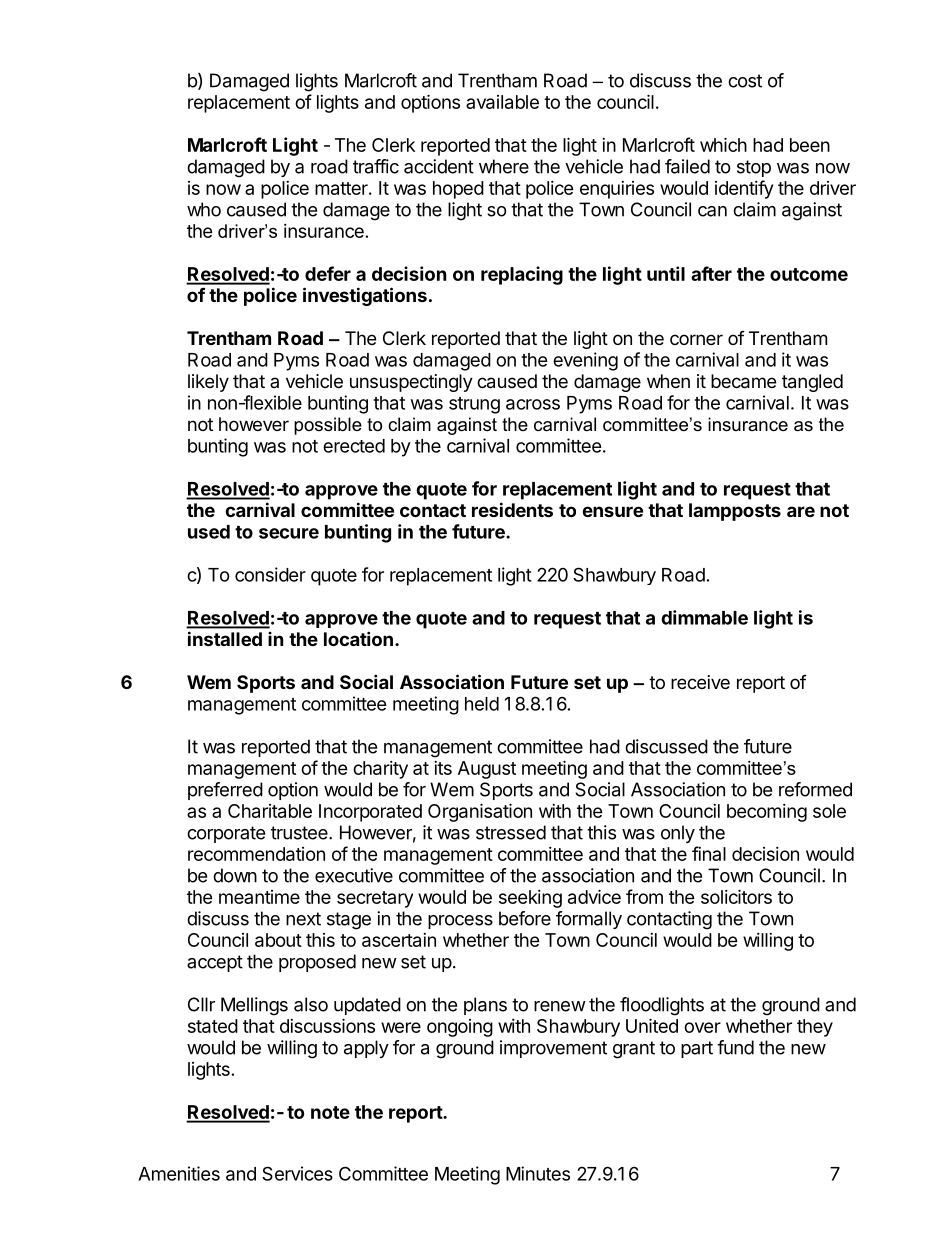 This document has width=952, height=1233. Describe the element at coordinates (297, 1173) in the document. I see `Services` at that location.
